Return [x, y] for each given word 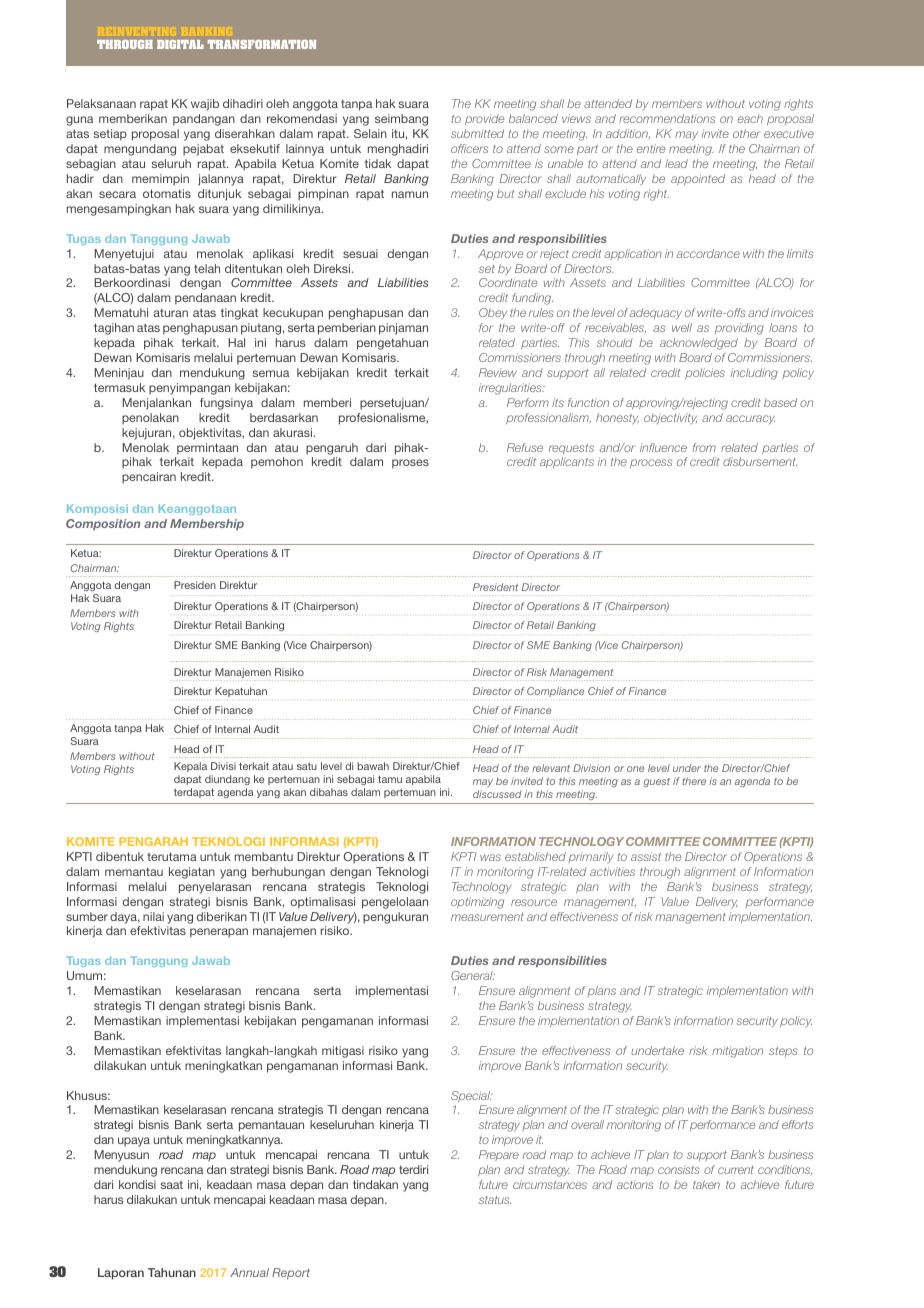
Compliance [555, 692]
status [495, 1200]
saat [172, 1185]
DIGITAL [180, 44]
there [694, 781]
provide [484, 119]
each [750, 118]
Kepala [190, 767]
